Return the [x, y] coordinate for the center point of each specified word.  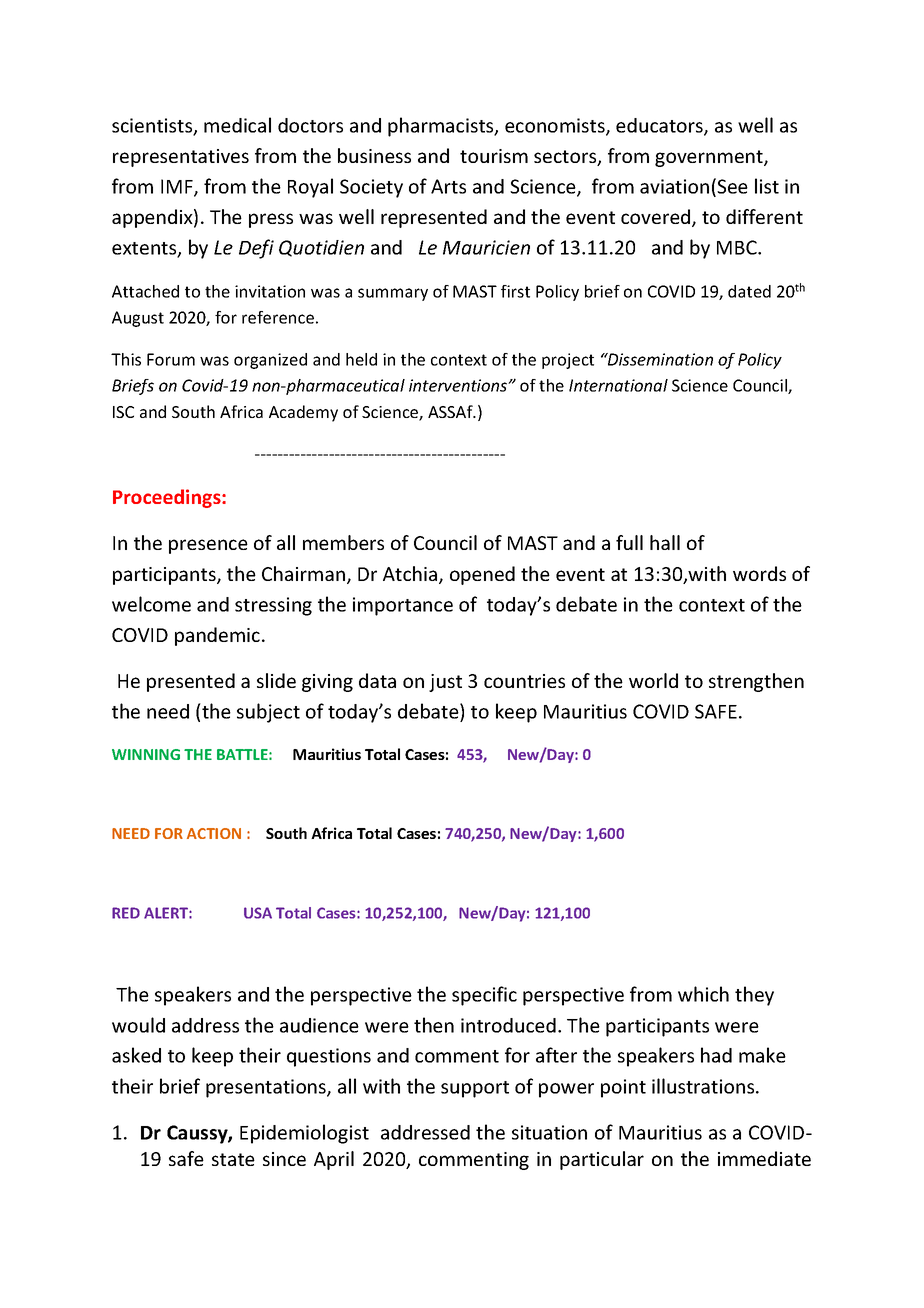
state [233, 1159]
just [445, 683]
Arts [448, 186]
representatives [181, 158]
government [710, 158]
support [475, 1089]
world [653, 680]
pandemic [217, 636]
